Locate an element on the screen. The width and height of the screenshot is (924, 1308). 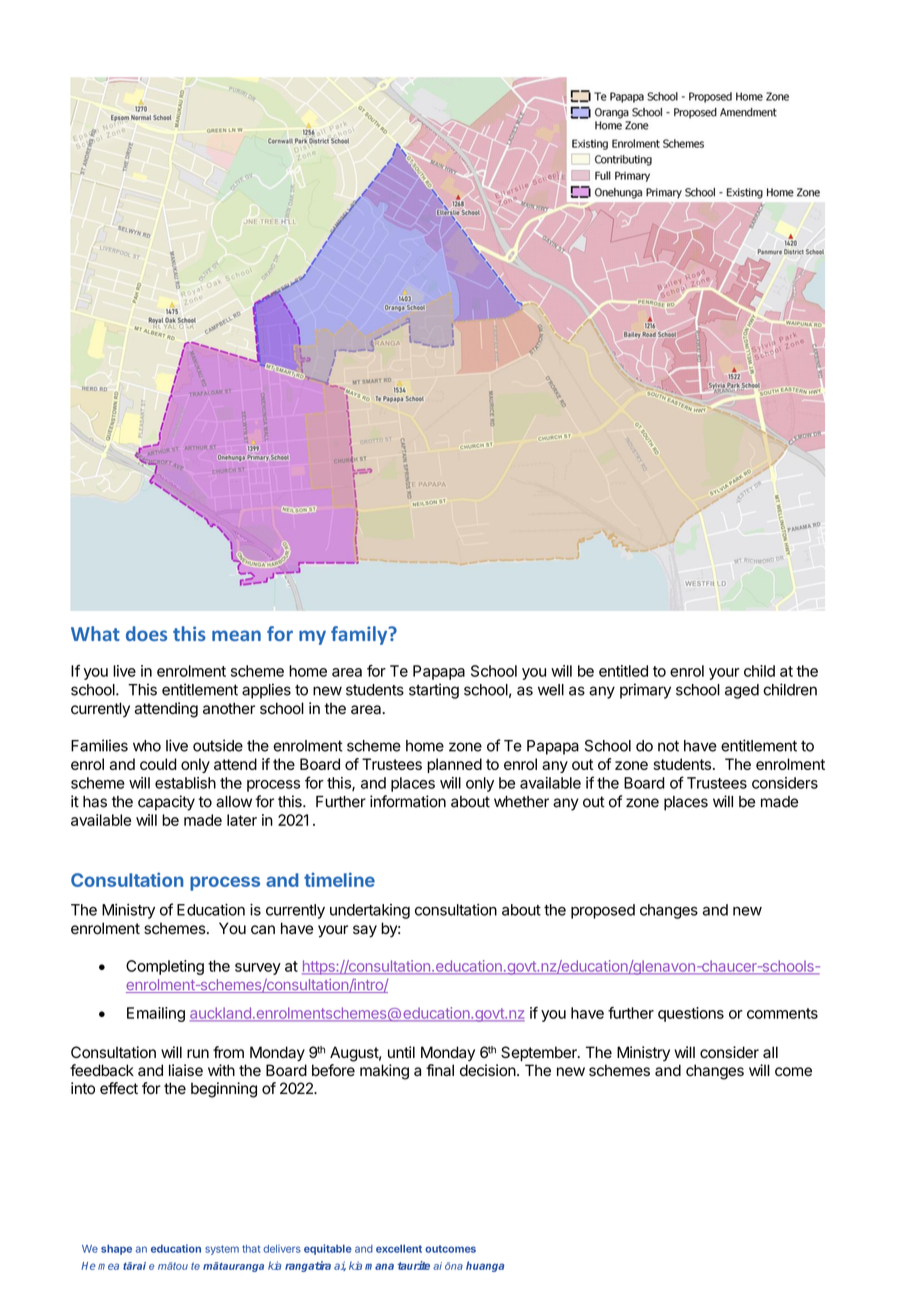
say is located at coordinates (365, 931).
